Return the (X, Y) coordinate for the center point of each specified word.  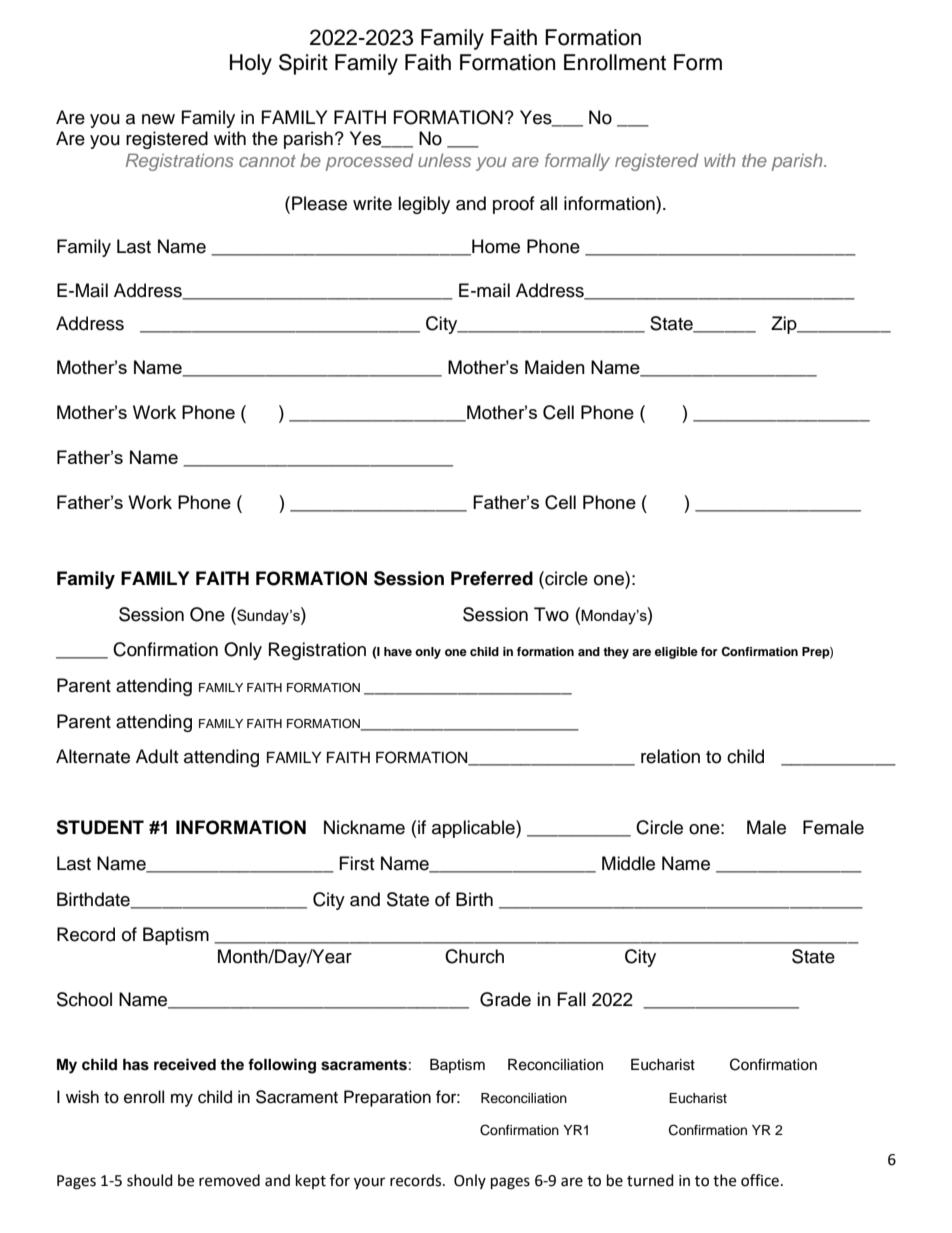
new (158, 119)
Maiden (555, 367)
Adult (157, 756)
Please (319, 203)
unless (444, 160)
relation (670, 756)
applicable (474, 829)
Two (551, 614)
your (369, 1183)
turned (650, 1180)
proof (514, 205)
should (150, 1180)
